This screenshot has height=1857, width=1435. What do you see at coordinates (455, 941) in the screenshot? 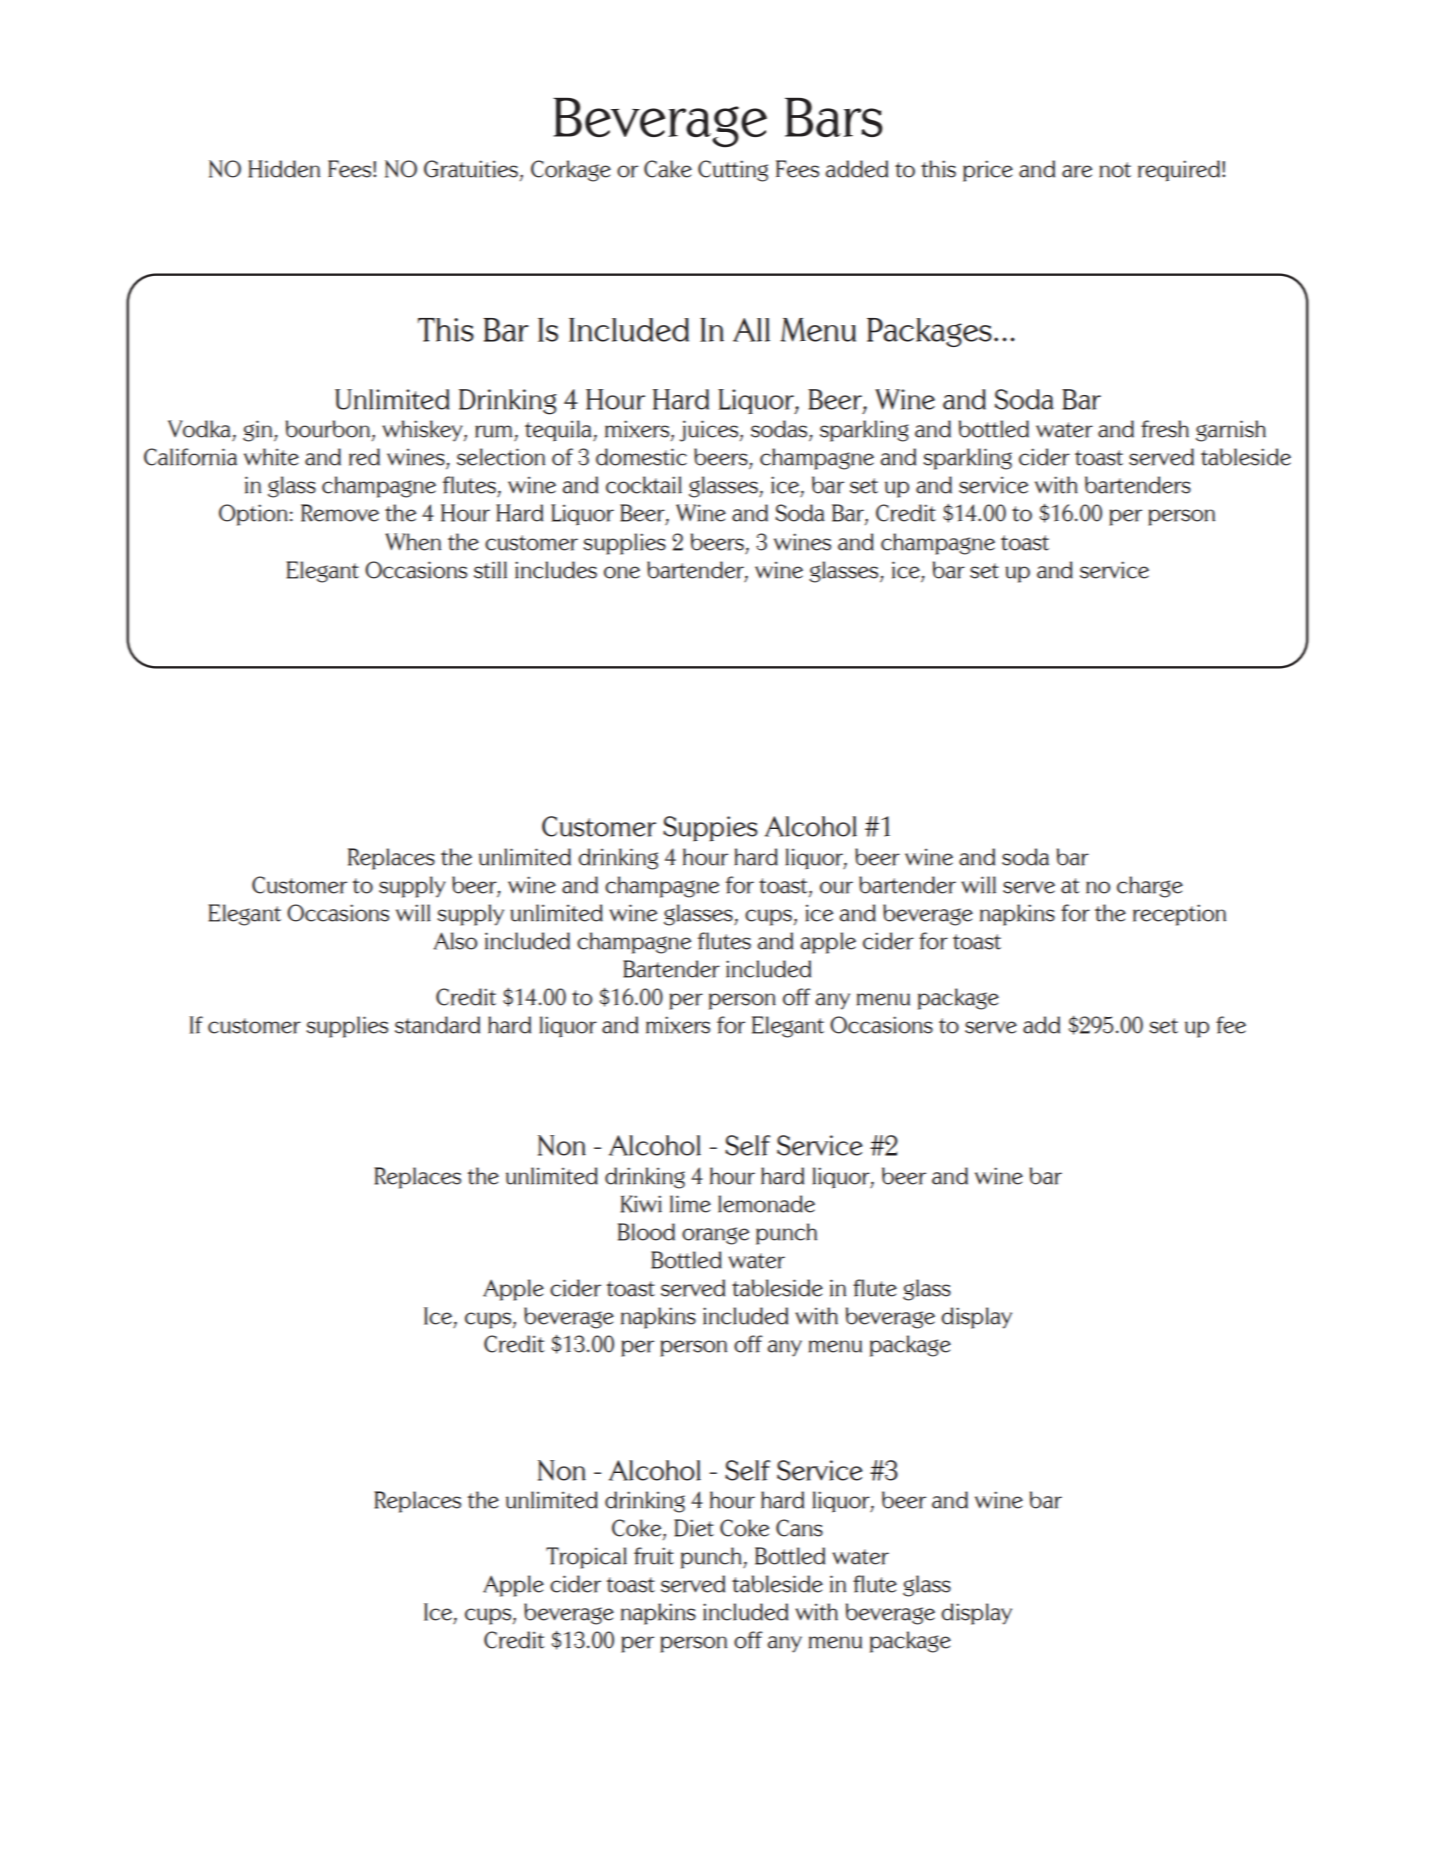
I see `Also` at bounding box center [455, 941].
